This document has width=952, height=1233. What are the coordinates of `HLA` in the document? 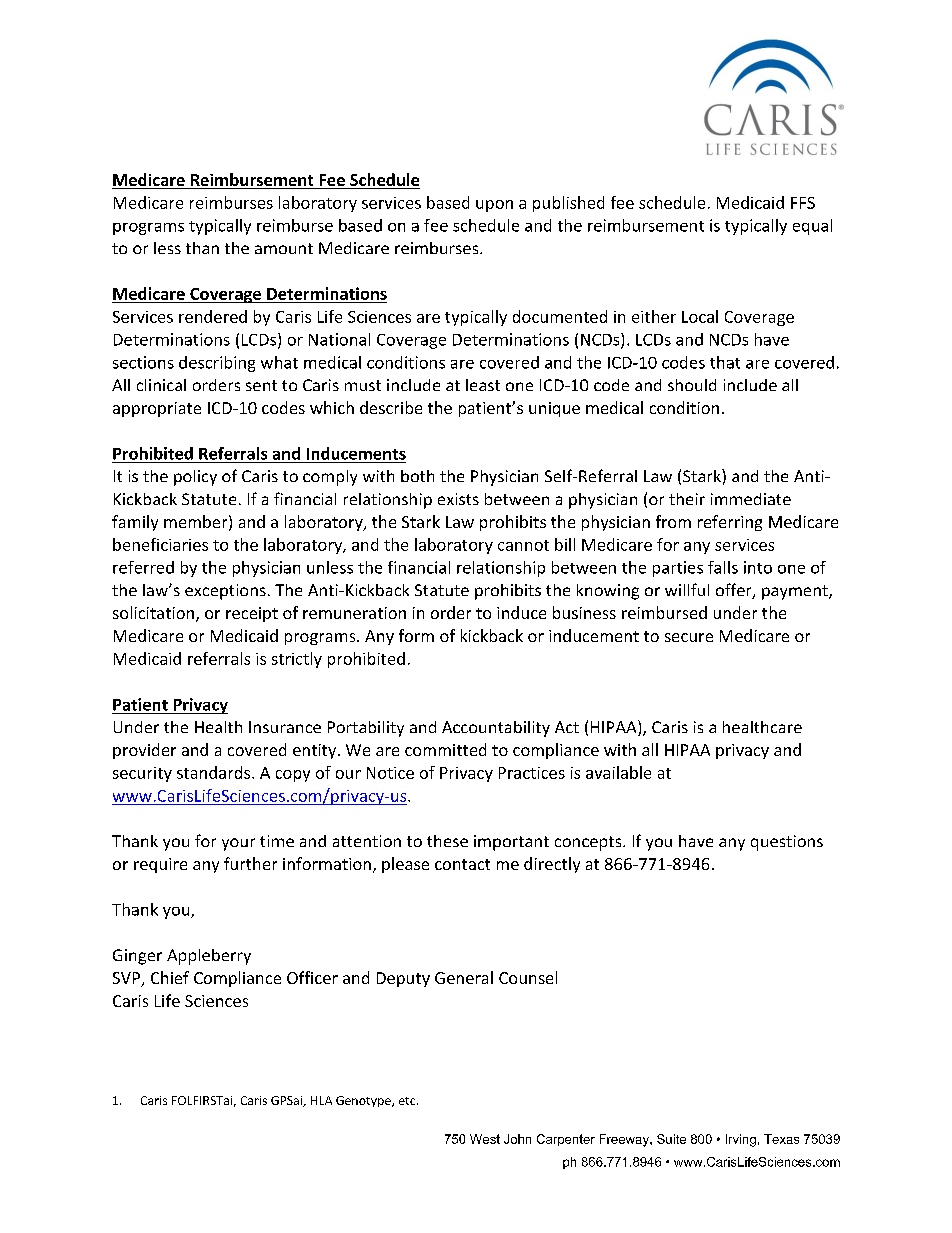 It's located at (321, 1100).
